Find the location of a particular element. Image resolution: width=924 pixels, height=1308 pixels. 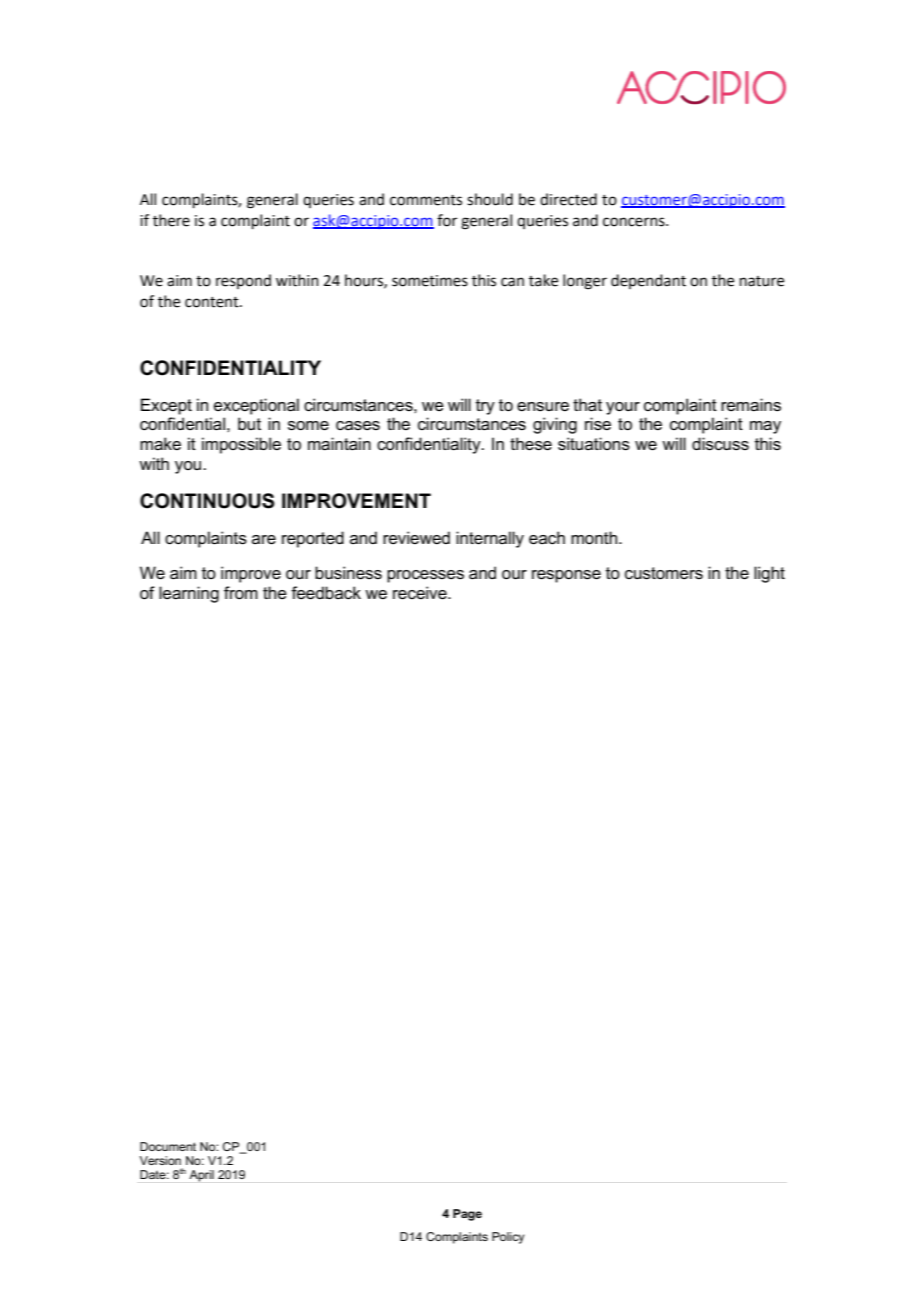

respond is located at coordinates (243, 281).
